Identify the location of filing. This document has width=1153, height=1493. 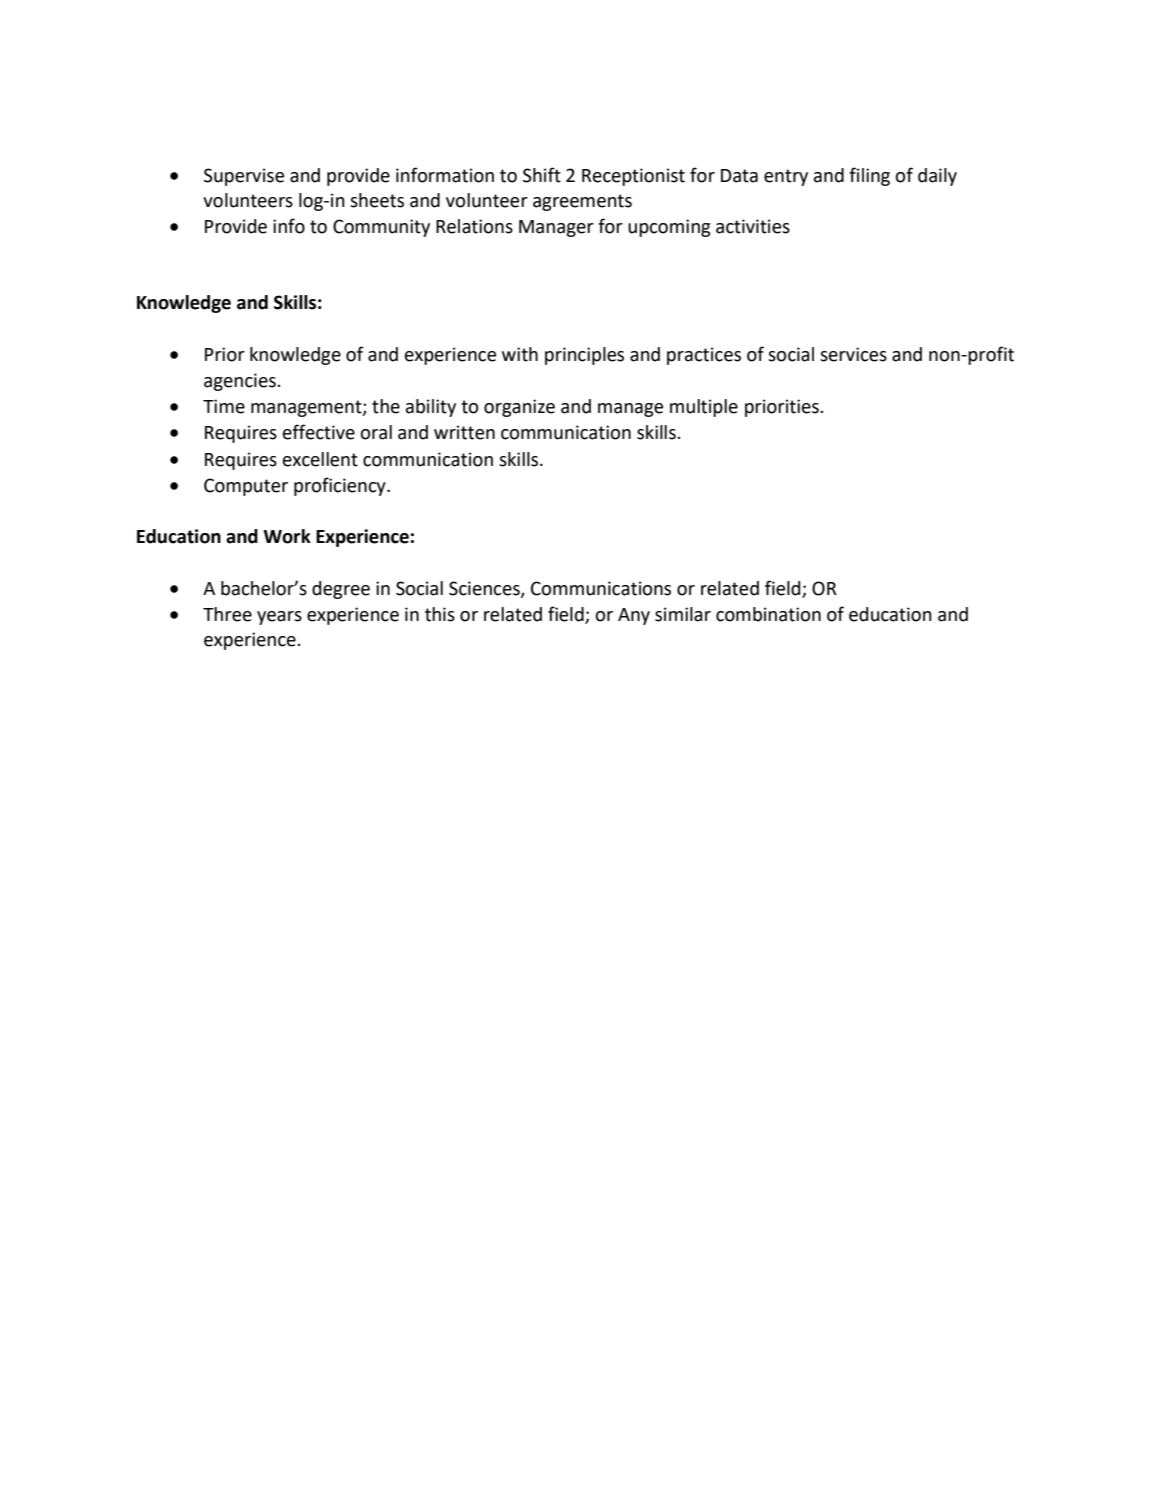
(869, 176).
